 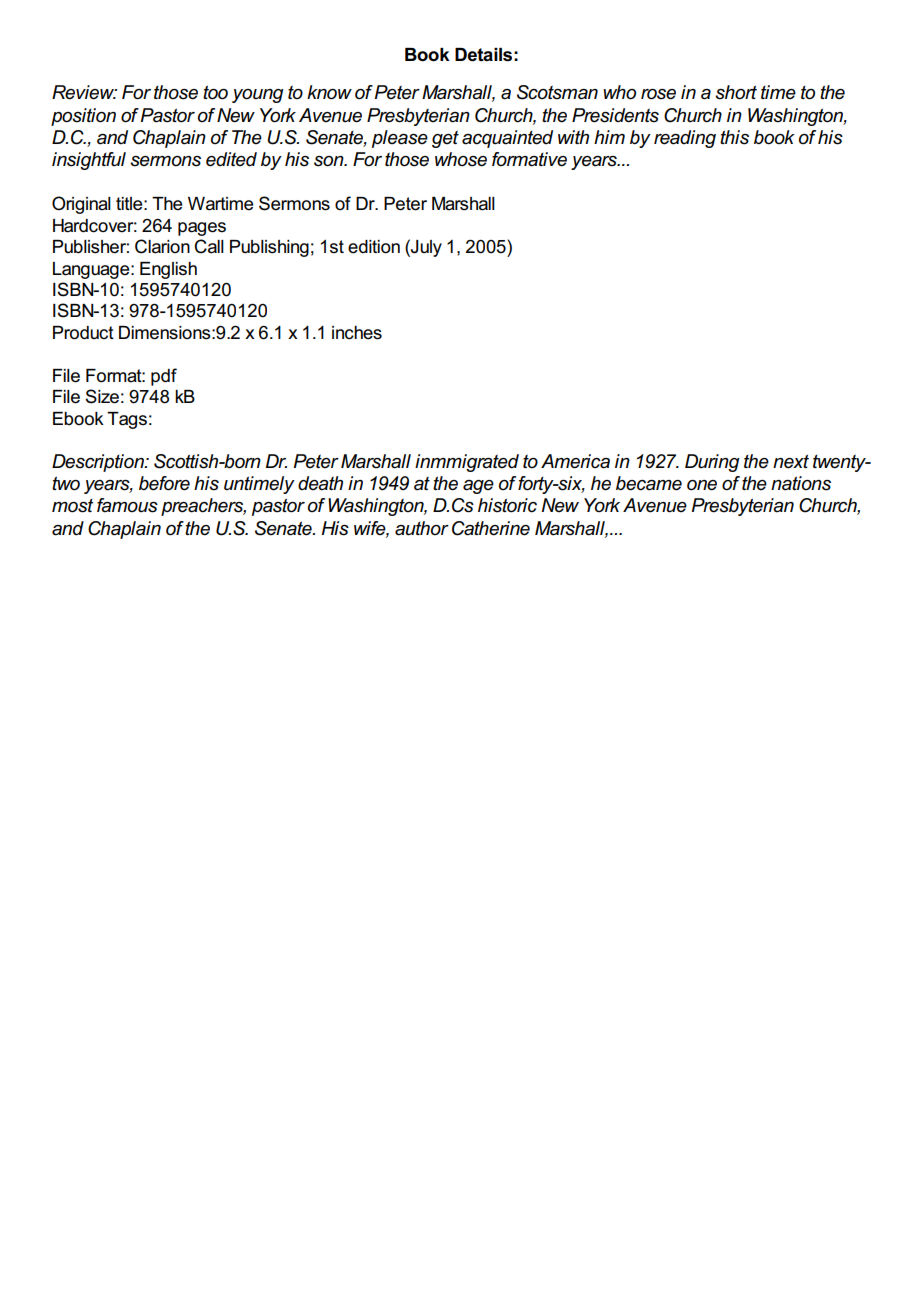 What do you see at coordinates (445, 139) in the screenshot?
I see `get` at bounding box center [445, 139].
